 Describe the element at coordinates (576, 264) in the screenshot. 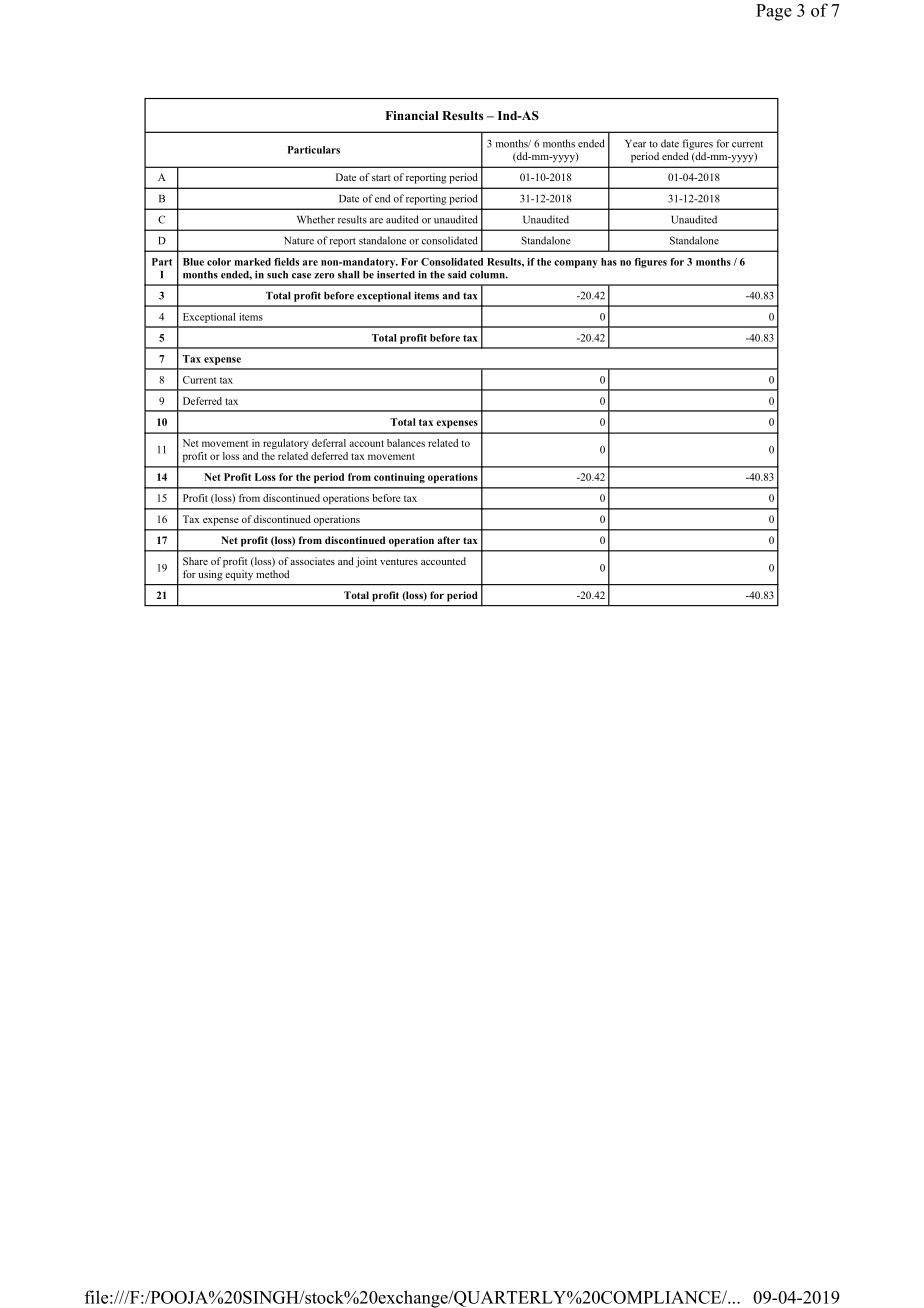

I see `company` at that location.
